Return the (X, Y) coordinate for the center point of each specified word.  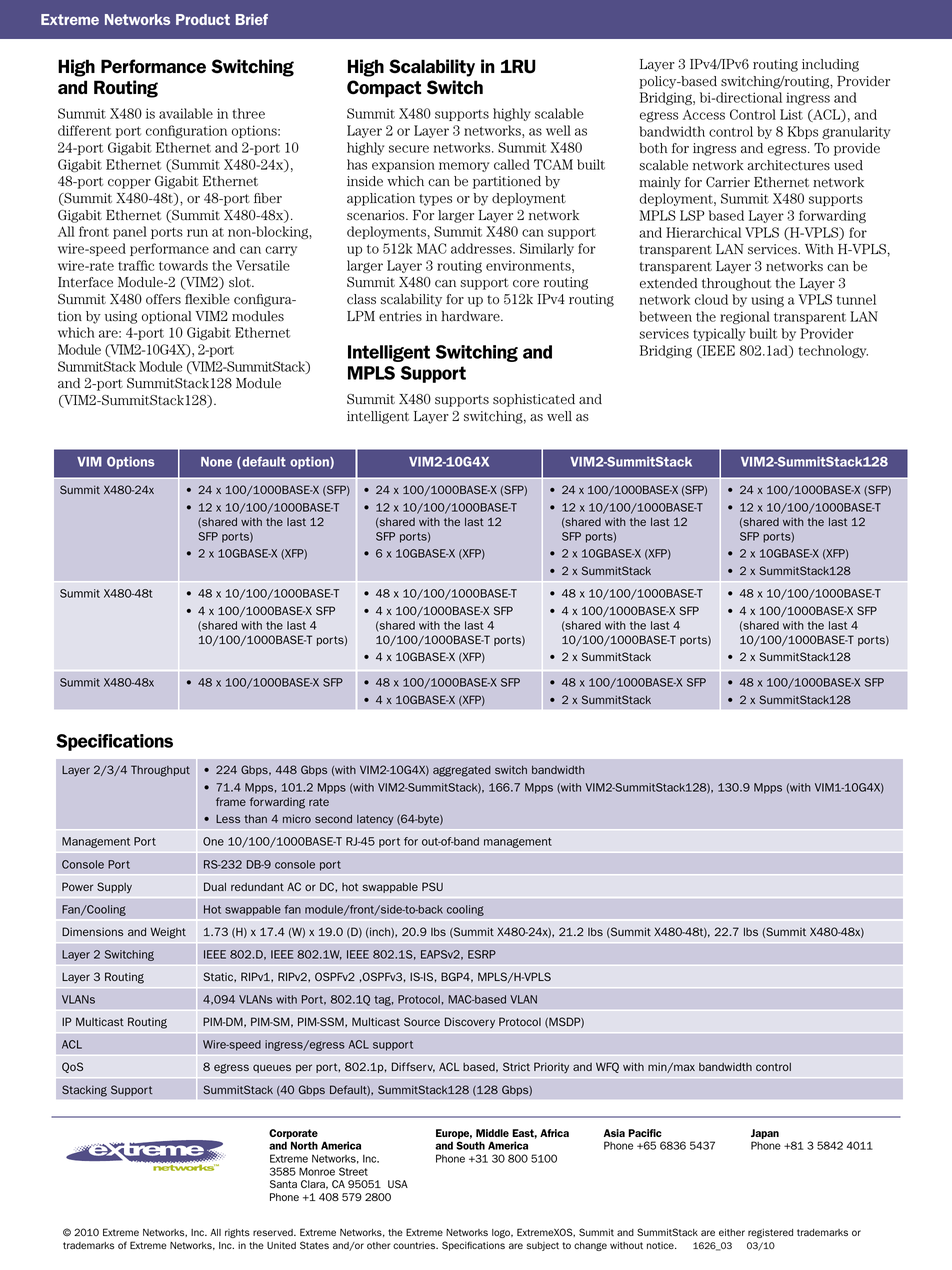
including (830, 65)
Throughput (160, 771)
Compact (384, 89)
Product (203, 19)
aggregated (462, 771)
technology (833, 351)
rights (237, 1233)
